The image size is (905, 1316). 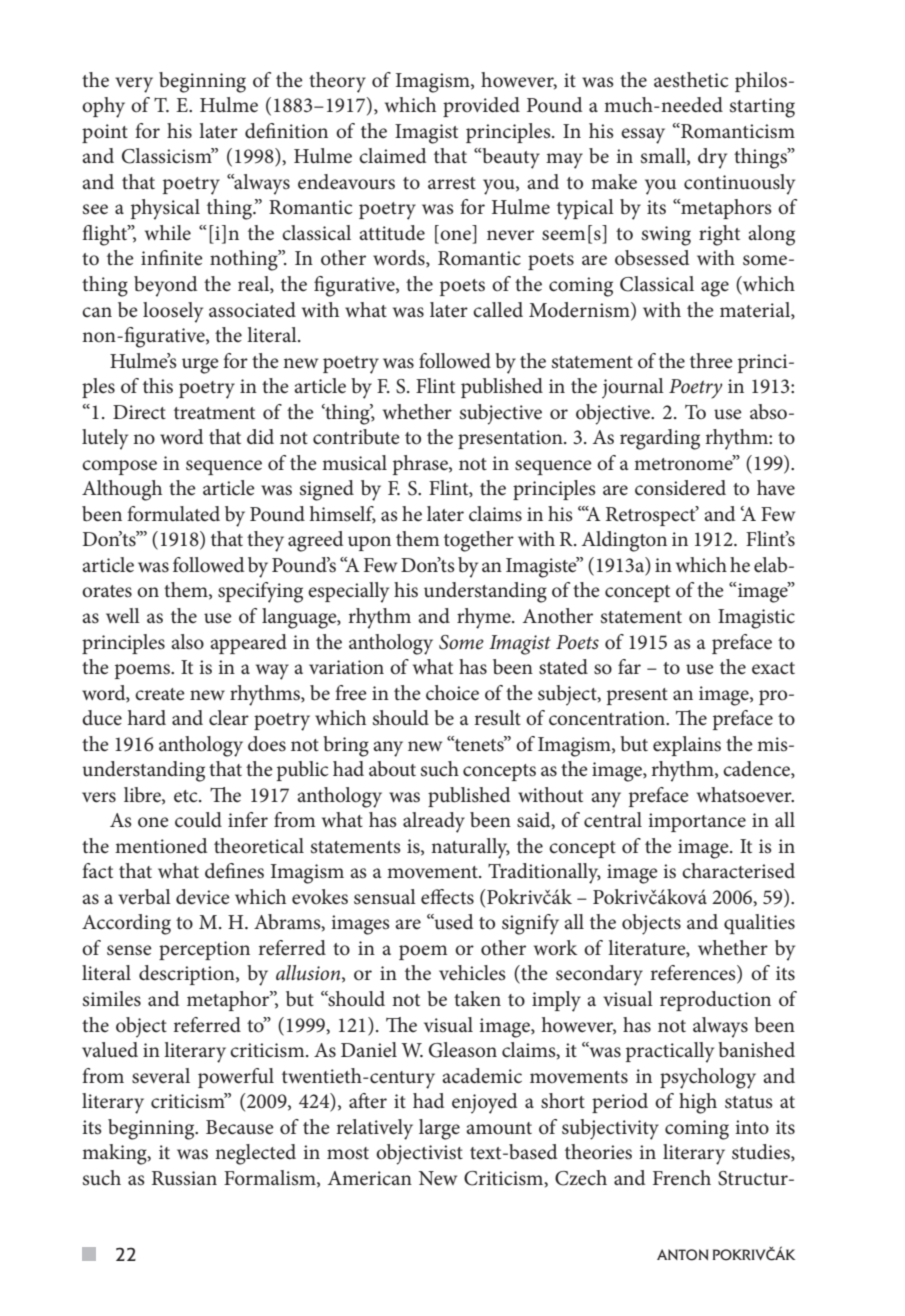 What do you see at coordinates (184, 1178) in the screenshot?
I see `Russian` at bounding box center [184, 1178].
